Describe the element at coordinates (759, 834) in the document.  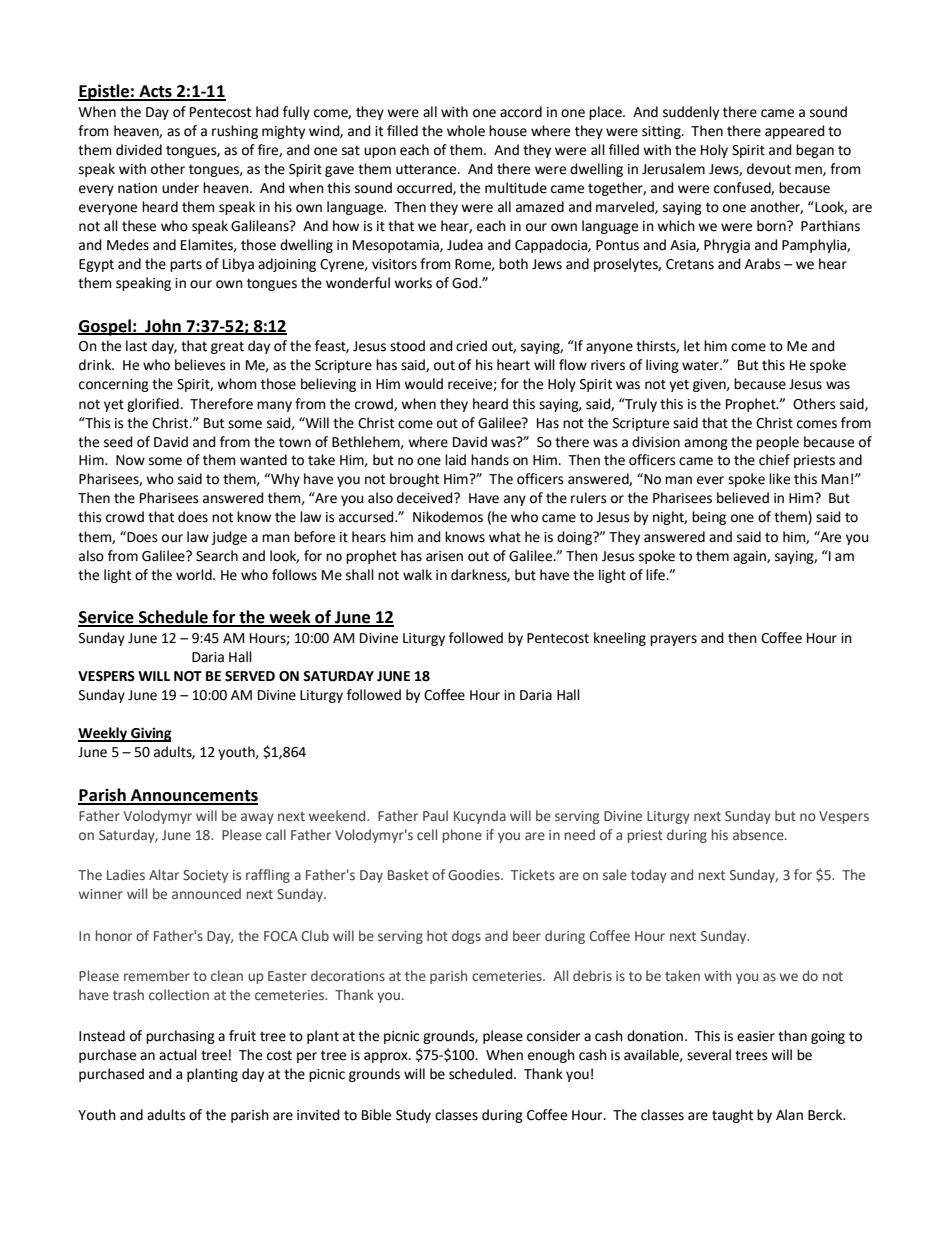
I see `absence` at that location.
